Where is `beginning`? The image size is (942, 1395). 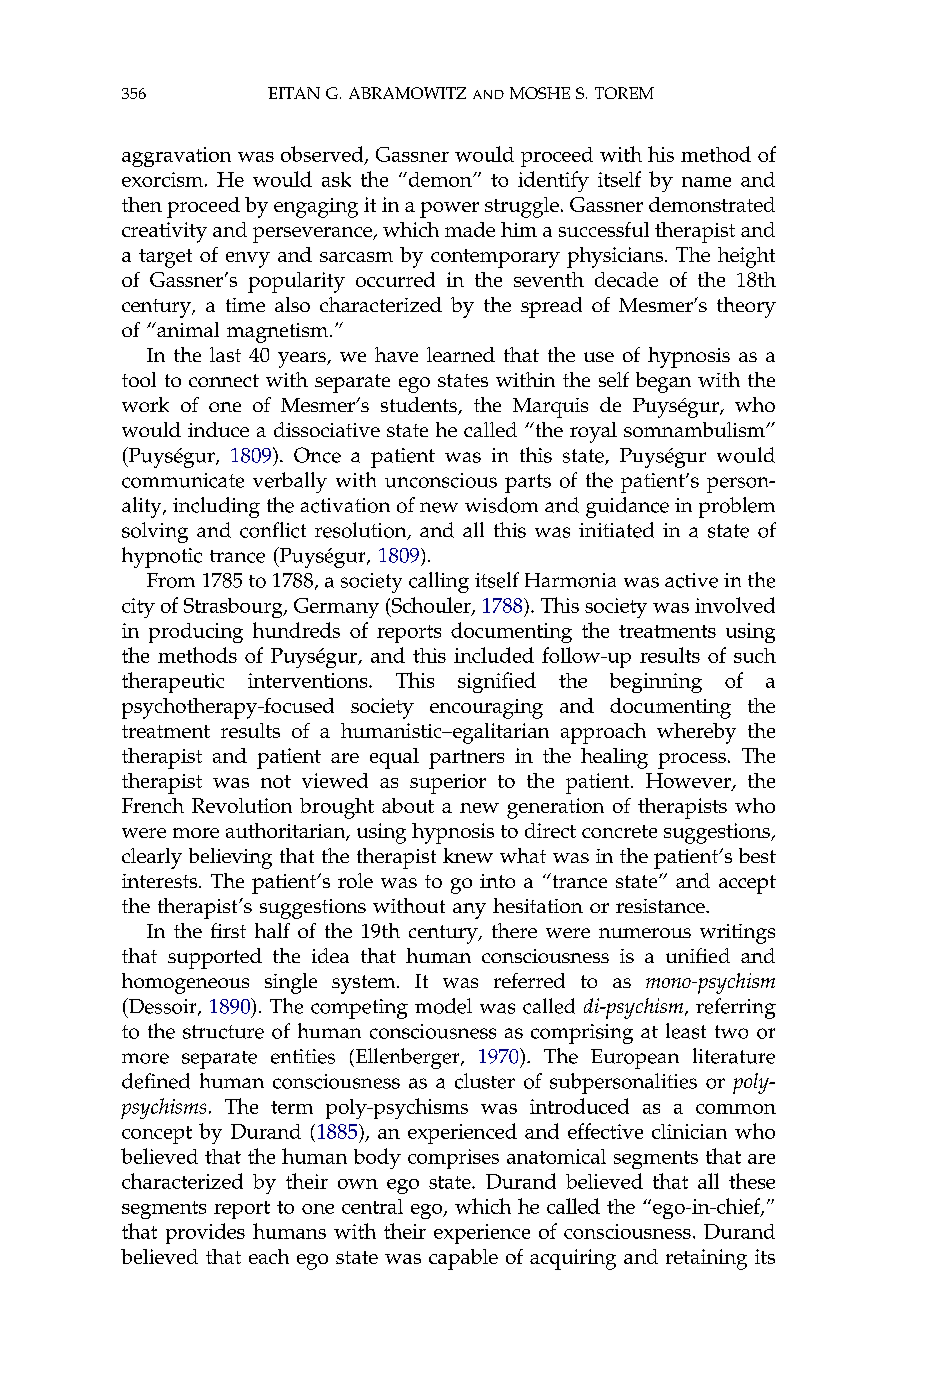 beginning is located at coordinates (656, 683).
